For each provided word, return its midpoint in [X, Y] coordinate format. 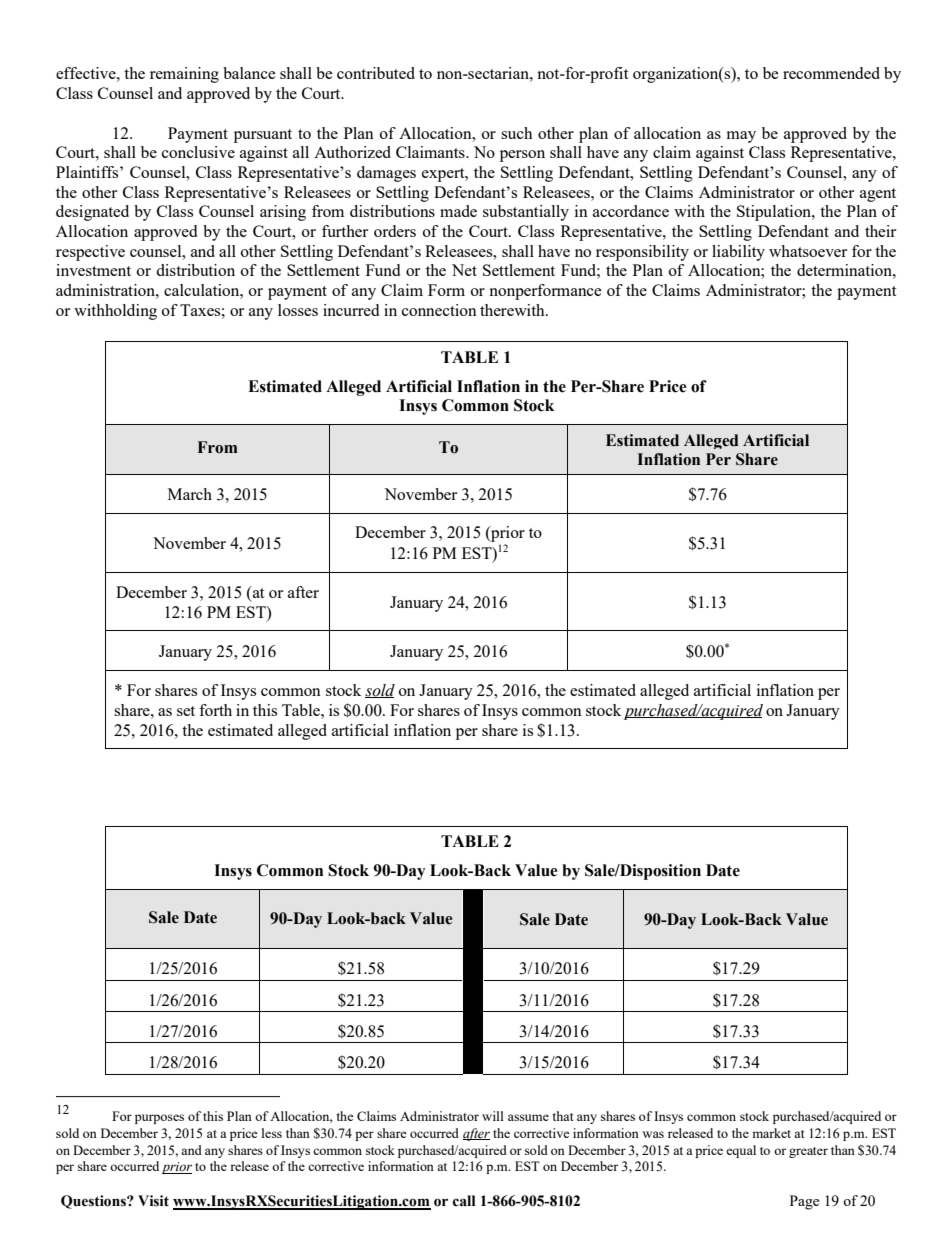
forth [215, 710]
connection [439, 310]
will [493, 1116]
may [741, 137]
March [190, 494]
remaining [184, 75]
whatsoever [808, 251]
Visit [153, 1201]
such [517, 133]
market [771, 1133]
